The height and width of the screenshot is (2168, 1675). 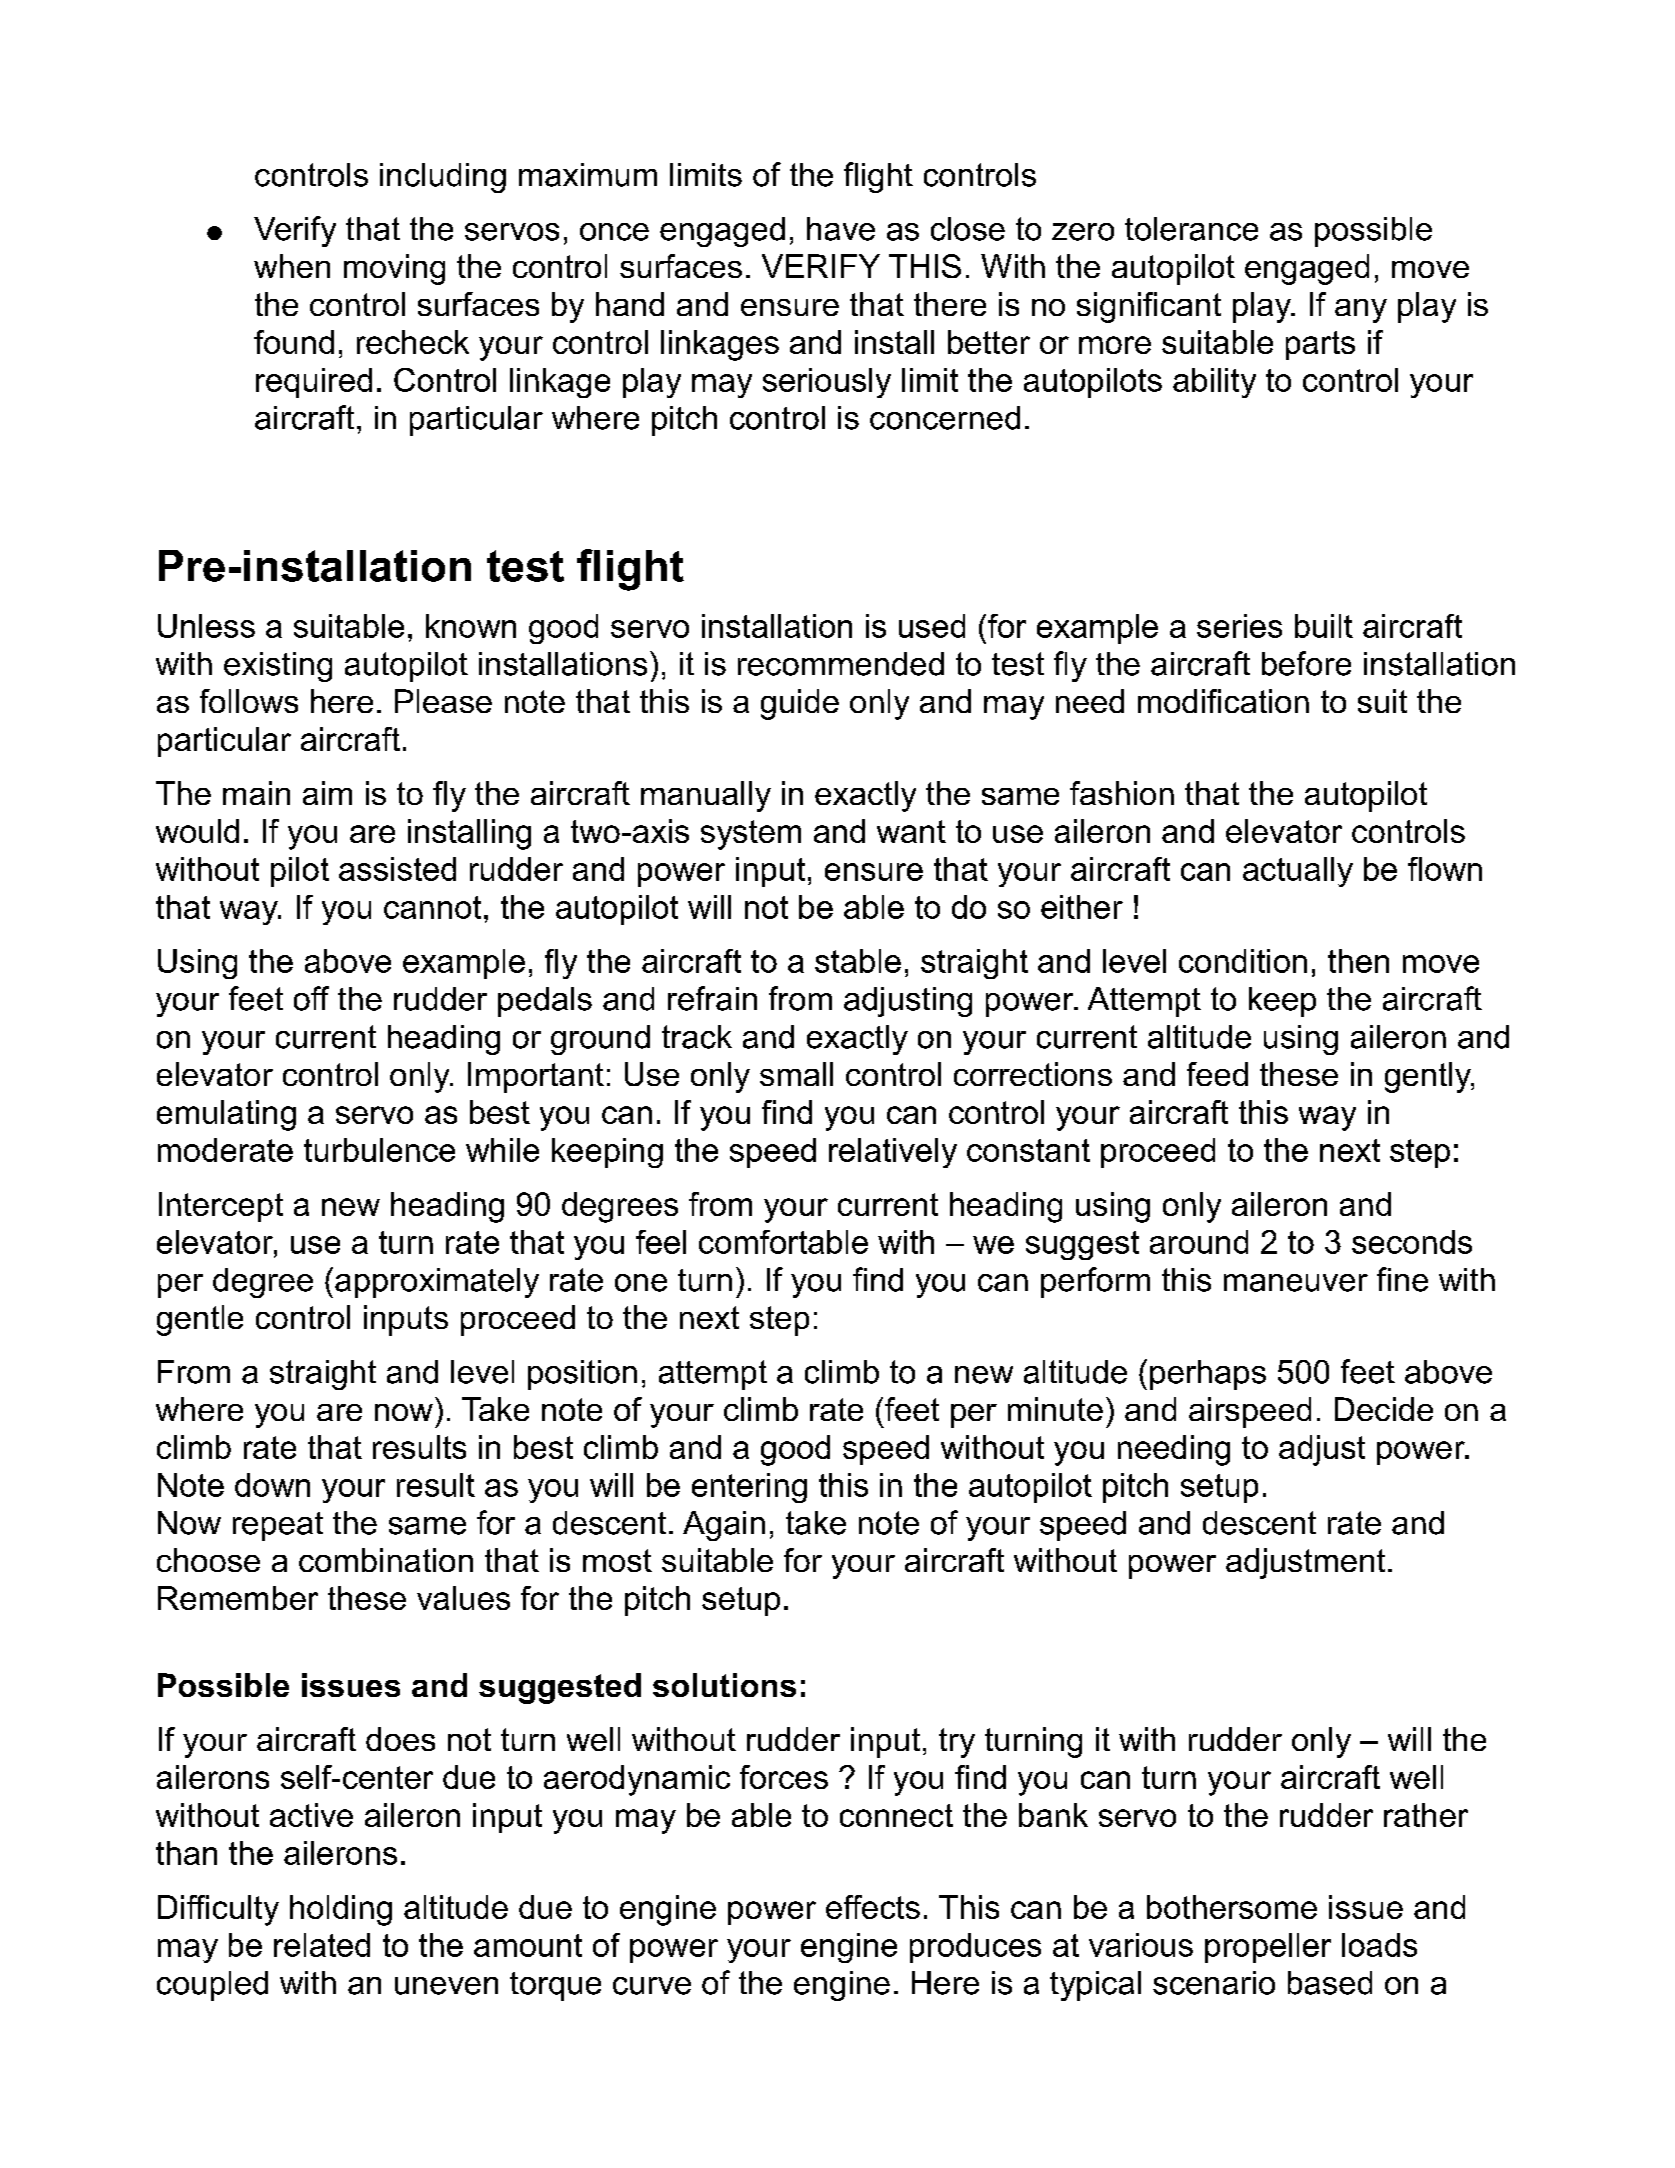 I want to click on recommended, so click(x=841, y=664).
